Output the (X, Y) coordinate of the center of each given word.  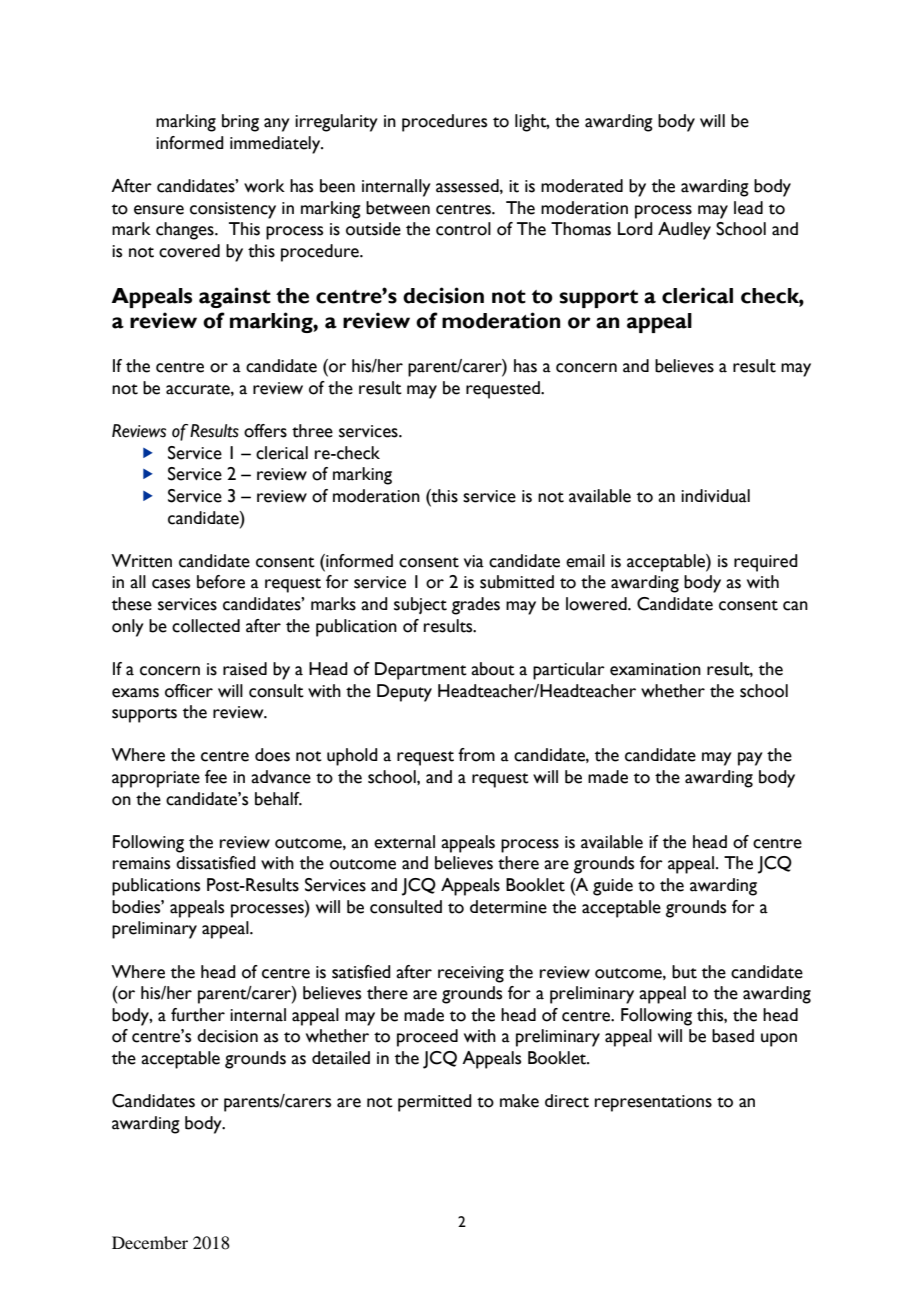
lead (748, 208)
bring (240, 123)
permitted (435, 1103)
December (150, 1242)
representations (653, 1103)
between (398, 208)
